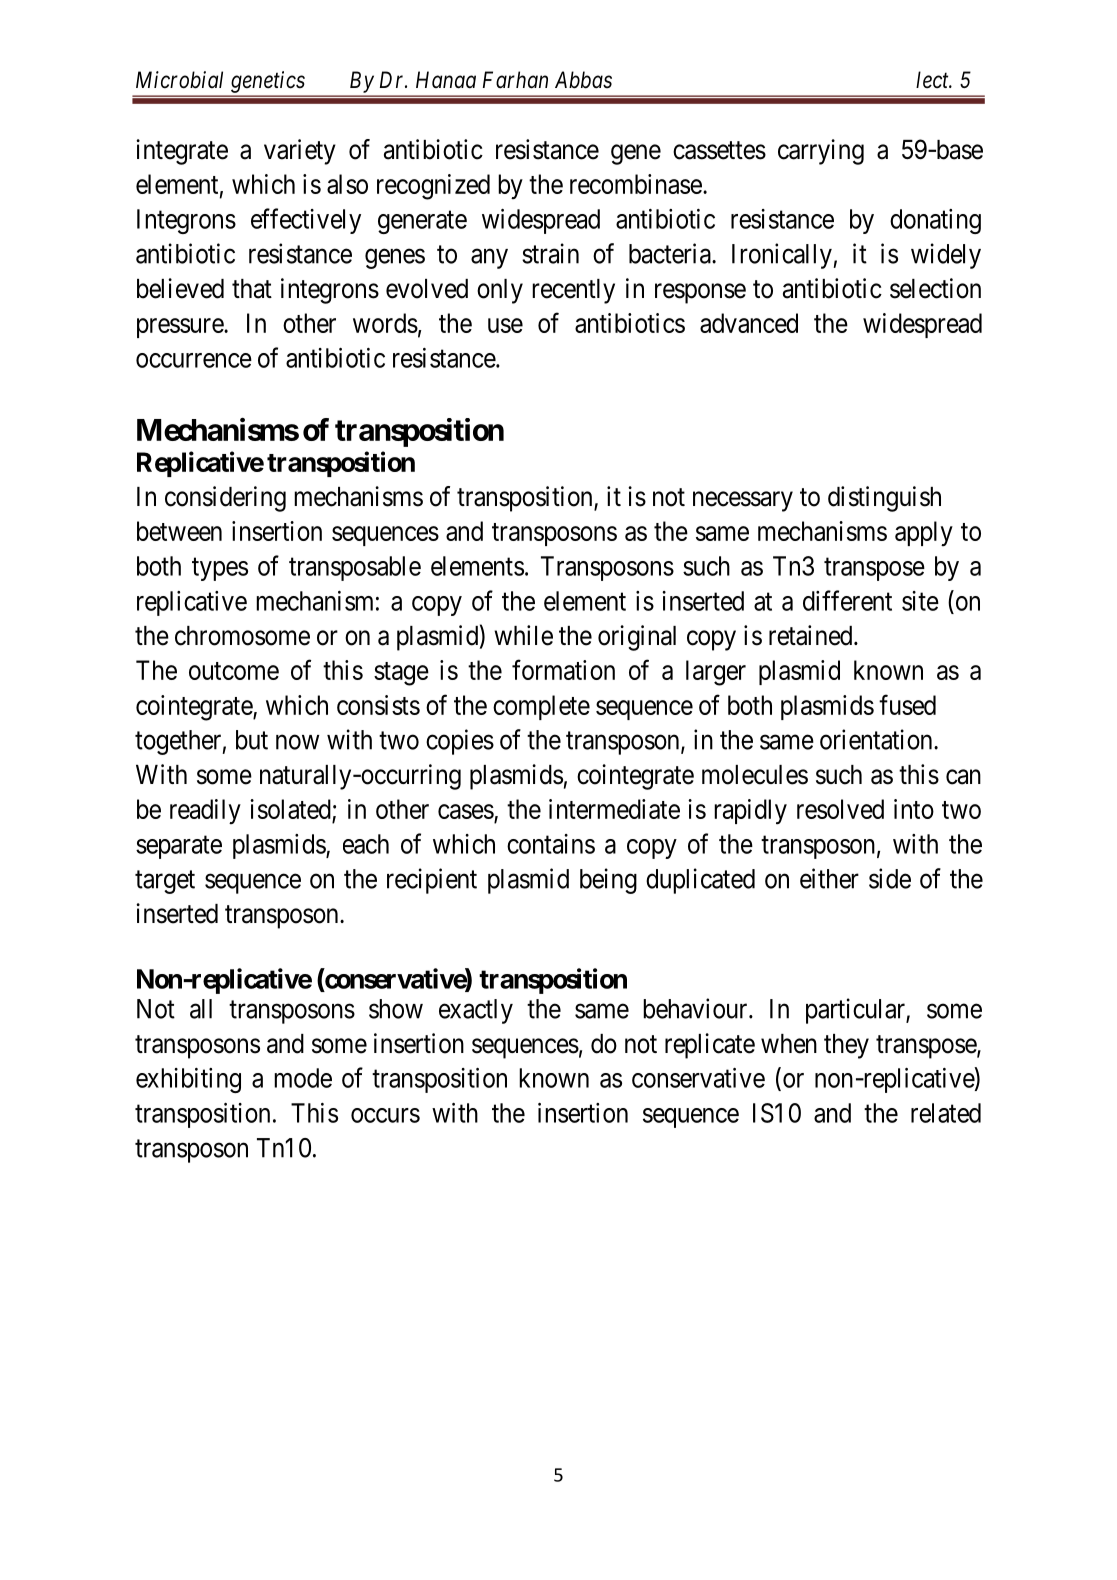 Image resolution: width=1117 pixels, height=1580 pixels. Describe the element at coordinates (194, 360) in the page. I see `occurrence` at that location.
